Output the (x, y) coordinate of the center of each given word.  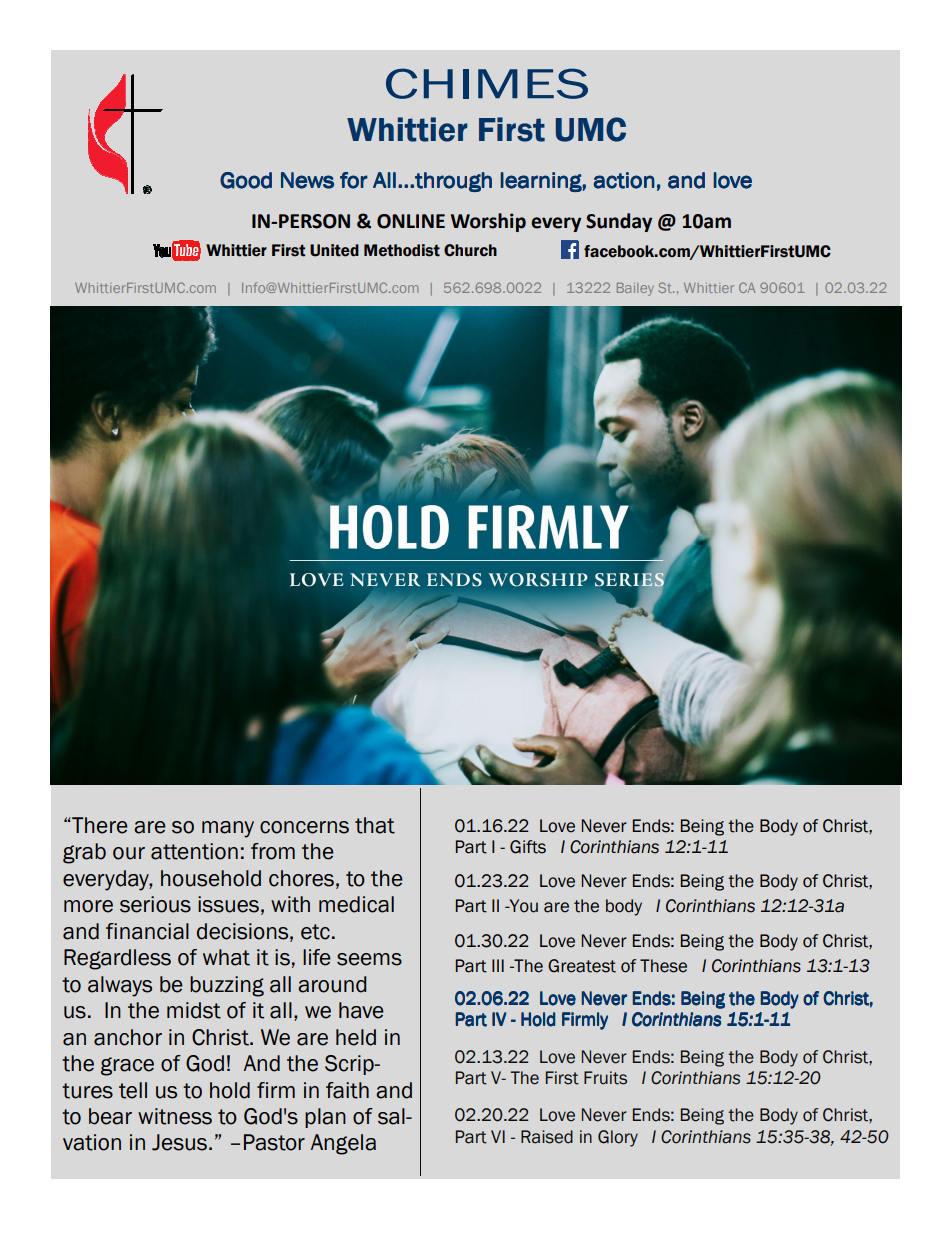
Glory (618, 1138)
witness (175, 1116)
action (624, 180)
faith (347, 1090)
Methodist (402, 250)
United (334, 250)
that (375, 825)
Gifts (528, 847)
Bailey (635, 289)
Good (246, 180)
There (99, 825)
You (522, 906)
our (129, 853)
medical (356, 904)
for (354, 180)
